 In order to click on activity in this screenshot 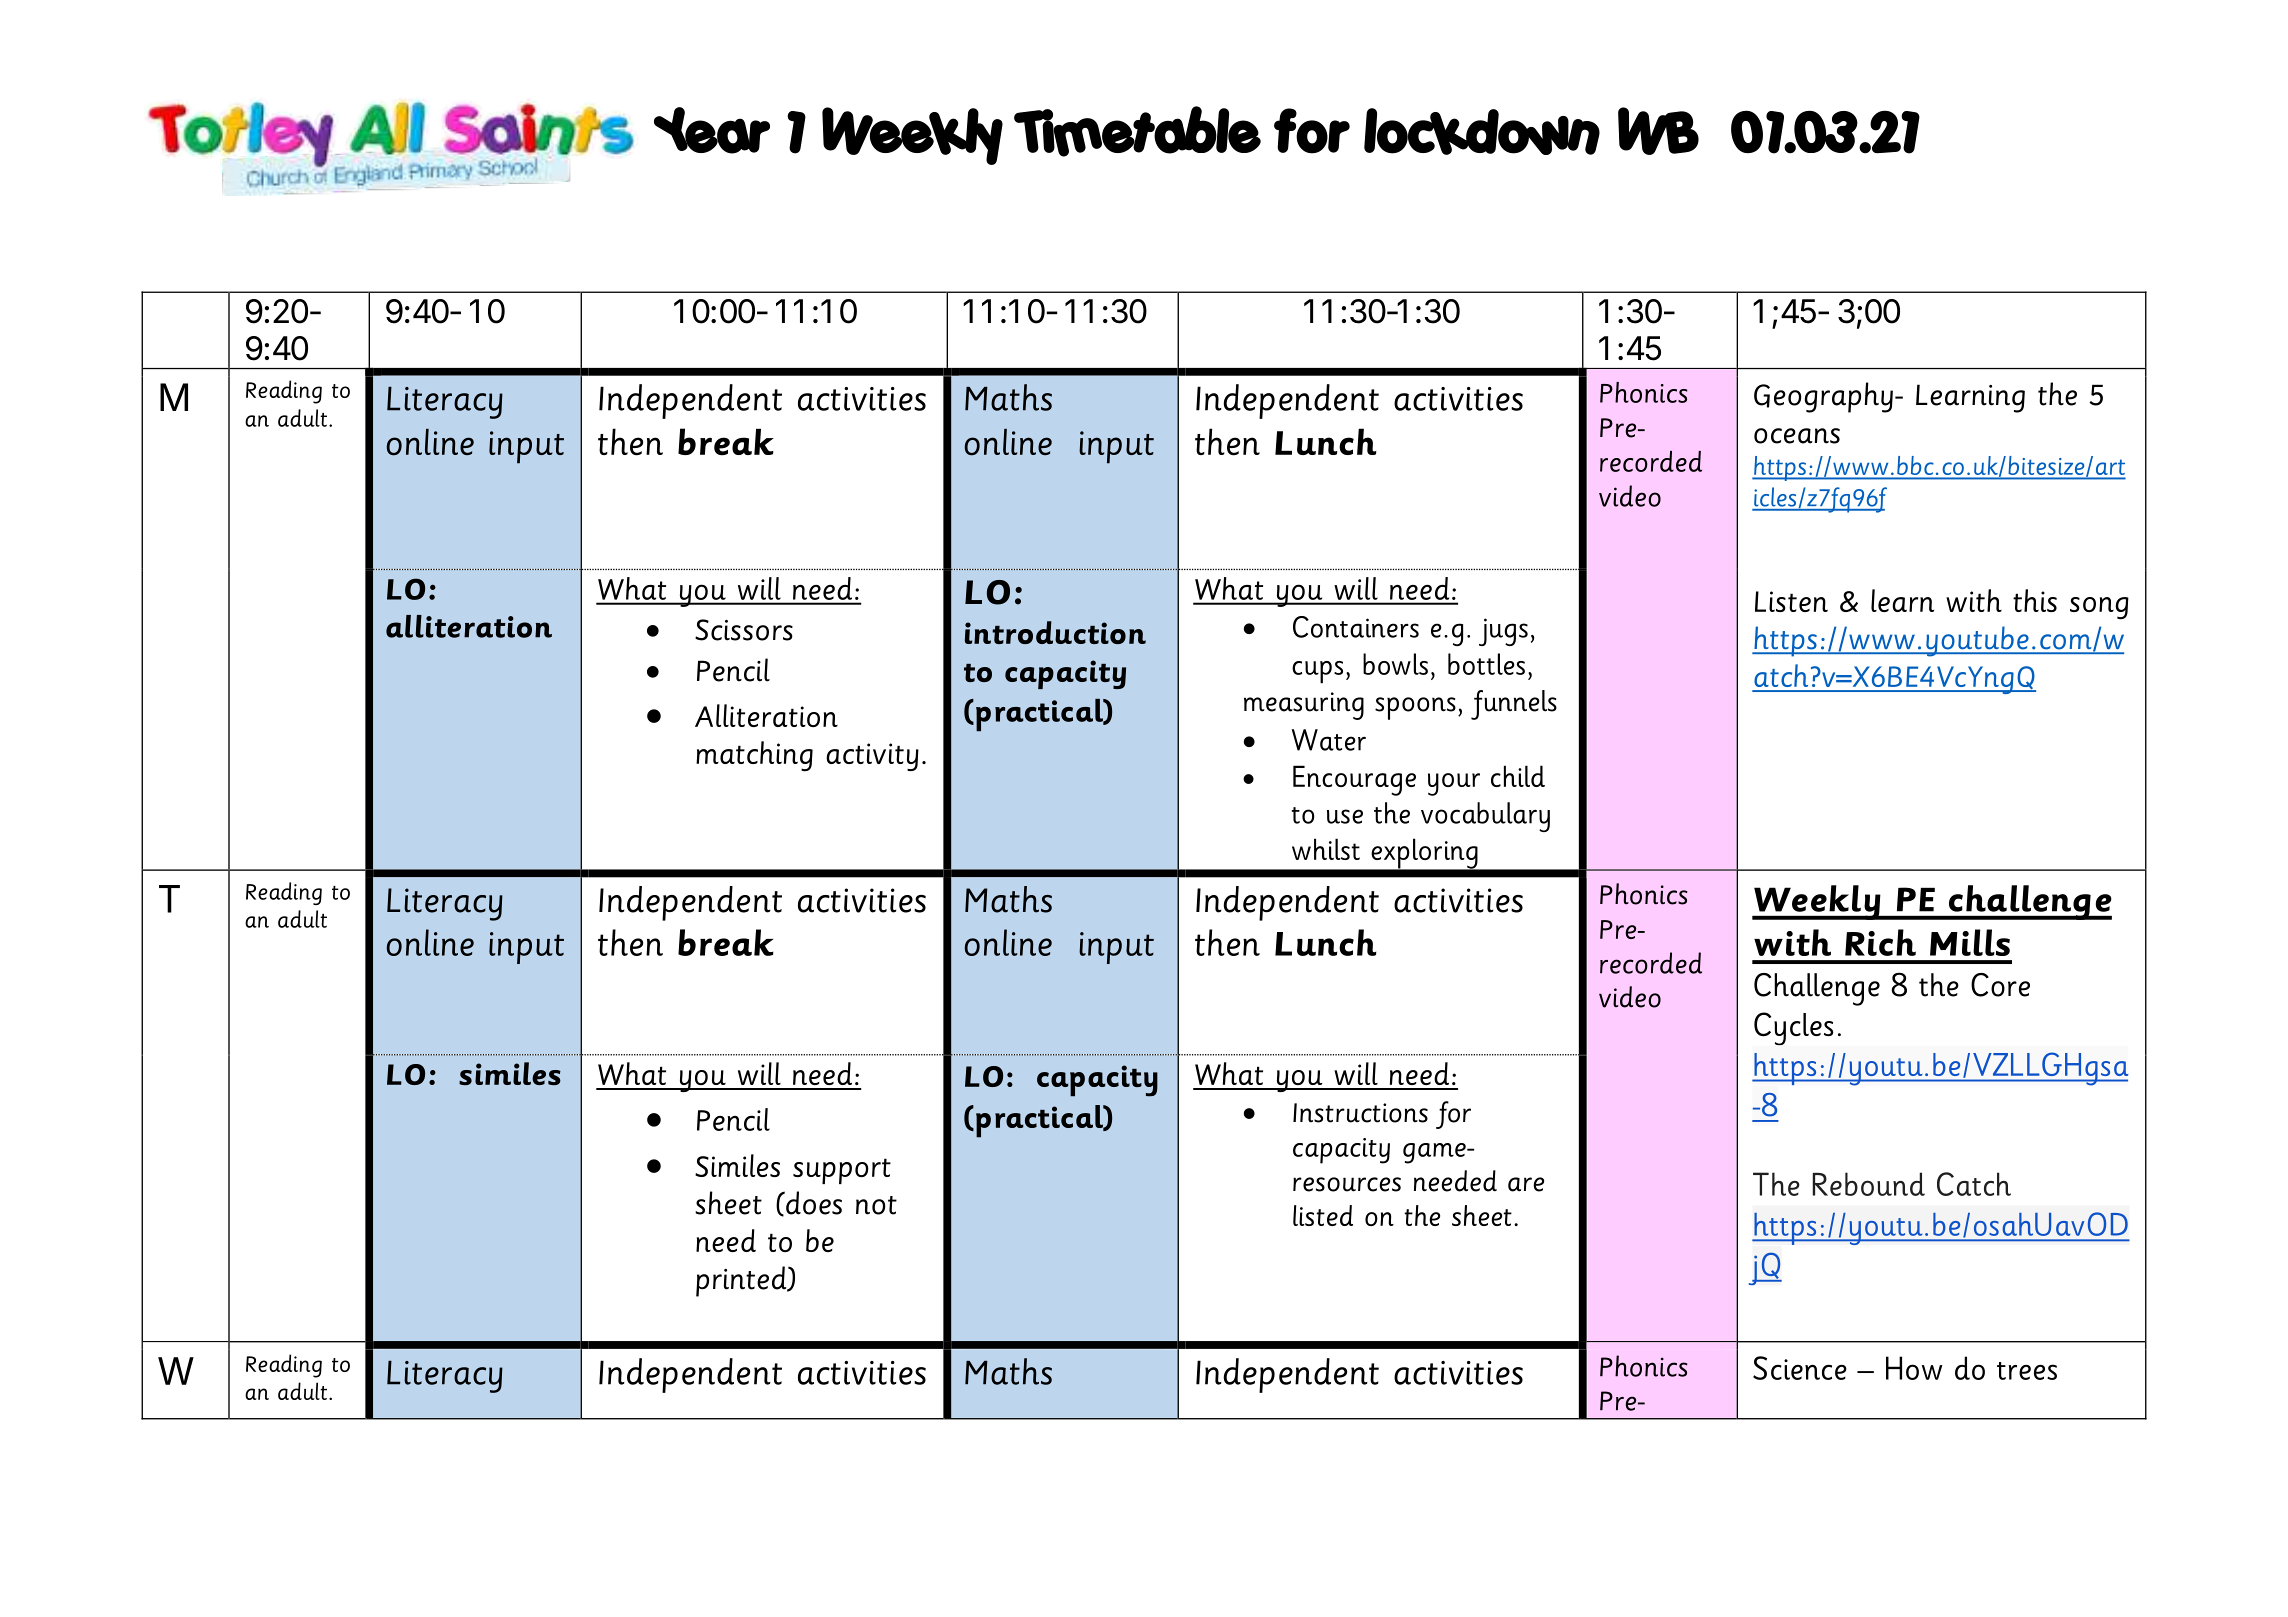, I will do `click(872, 757)`.
